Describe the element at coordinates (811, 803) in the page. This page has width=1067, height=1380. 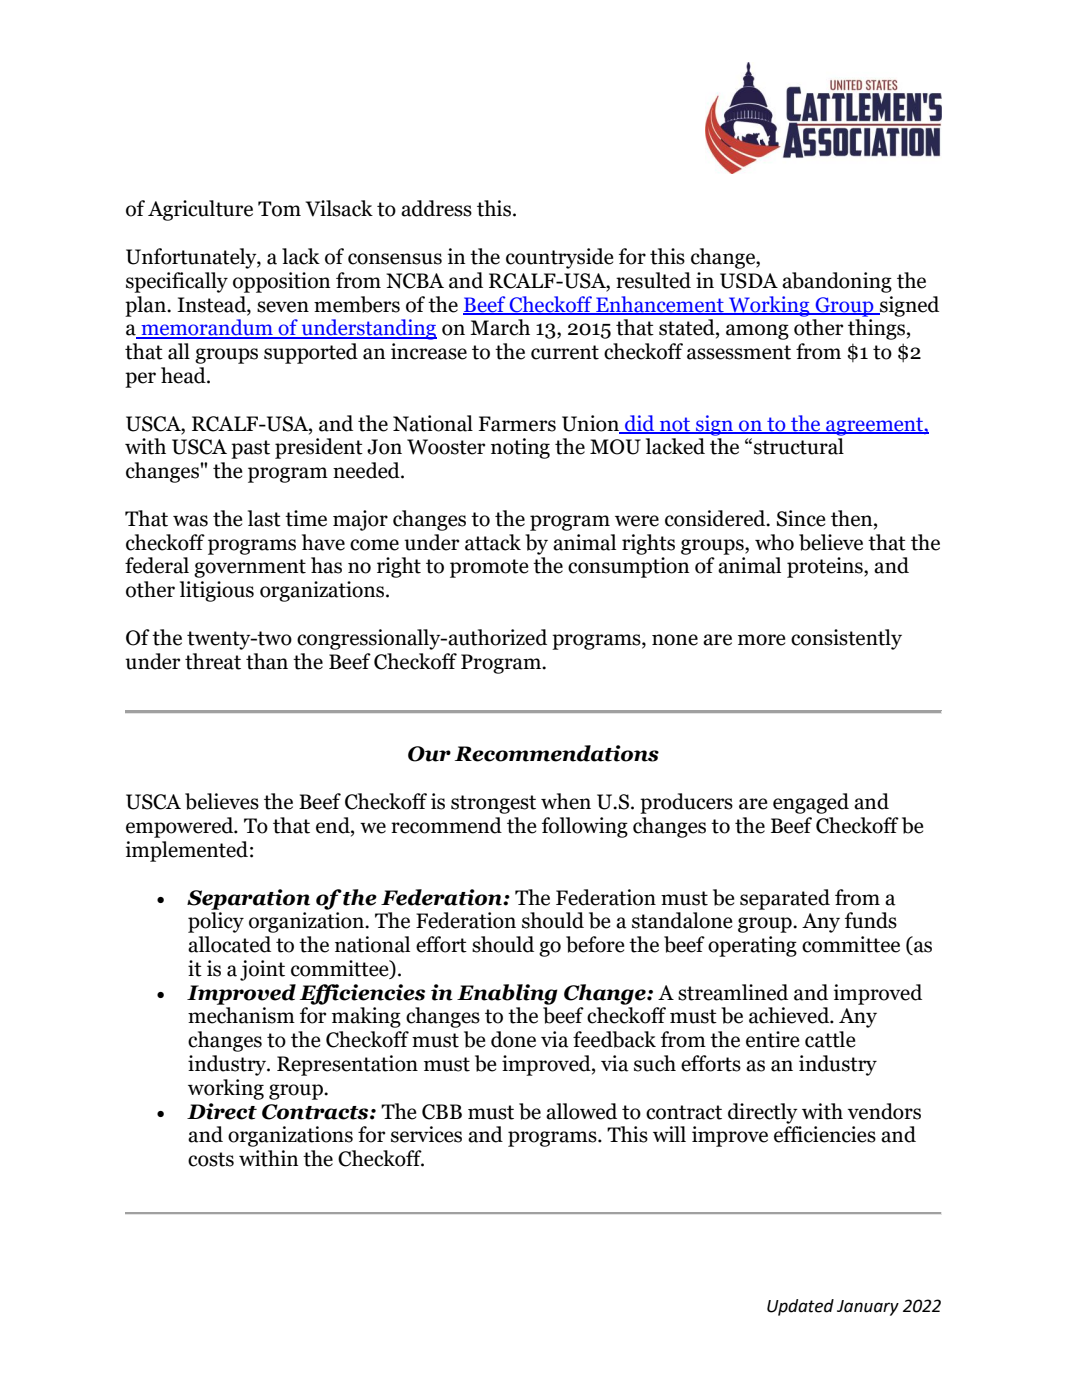
I see `engaged` at that location.
